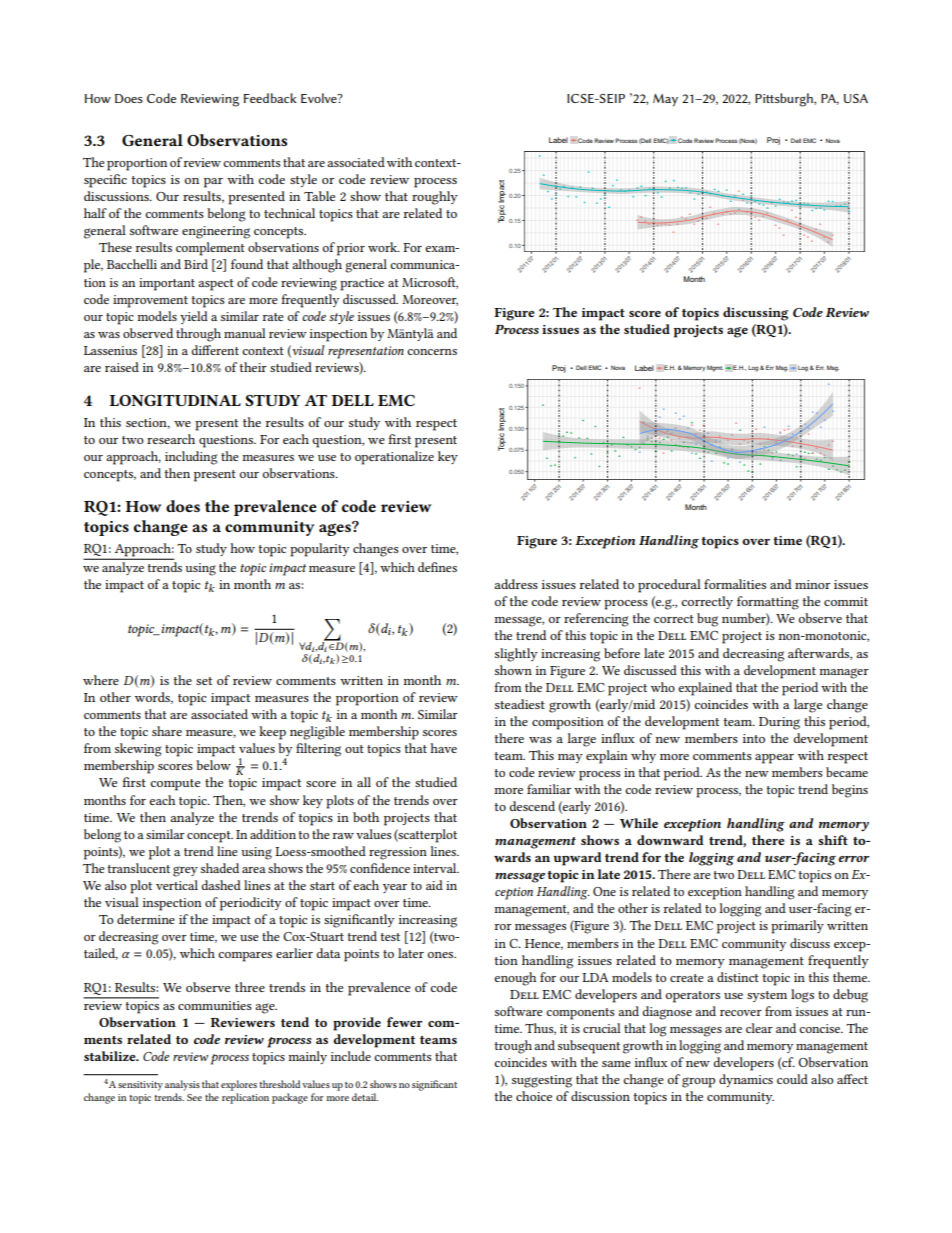 This page has height=1233, width=952. What do you see at coordinates (513, 1047) in the page?
I see `trough` at bounding box center [513, 1047].
